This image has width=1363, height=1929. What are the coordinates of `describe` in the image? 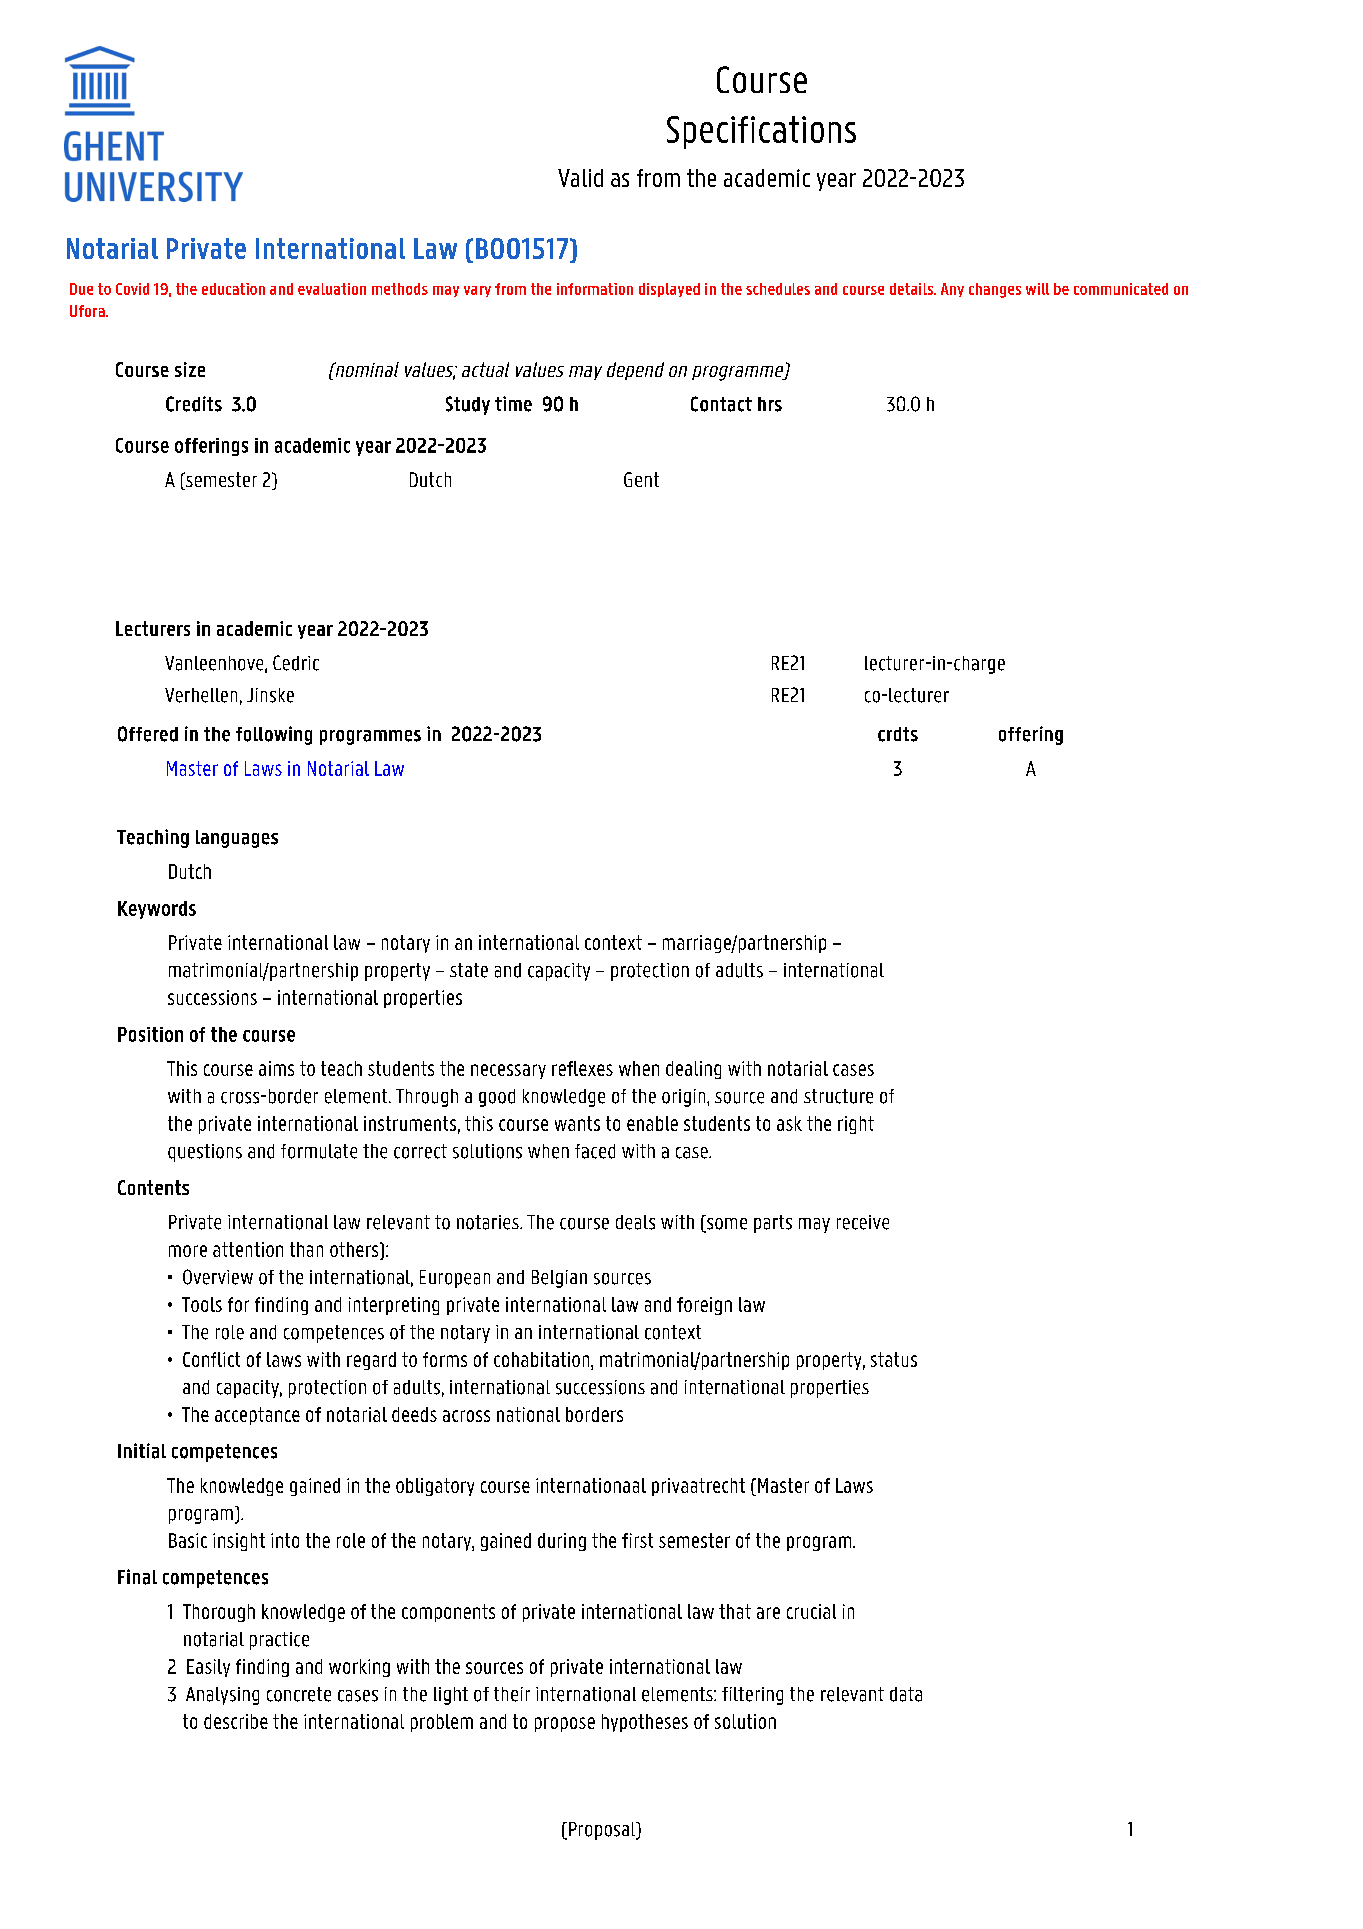 It's located at (236, 1721).
